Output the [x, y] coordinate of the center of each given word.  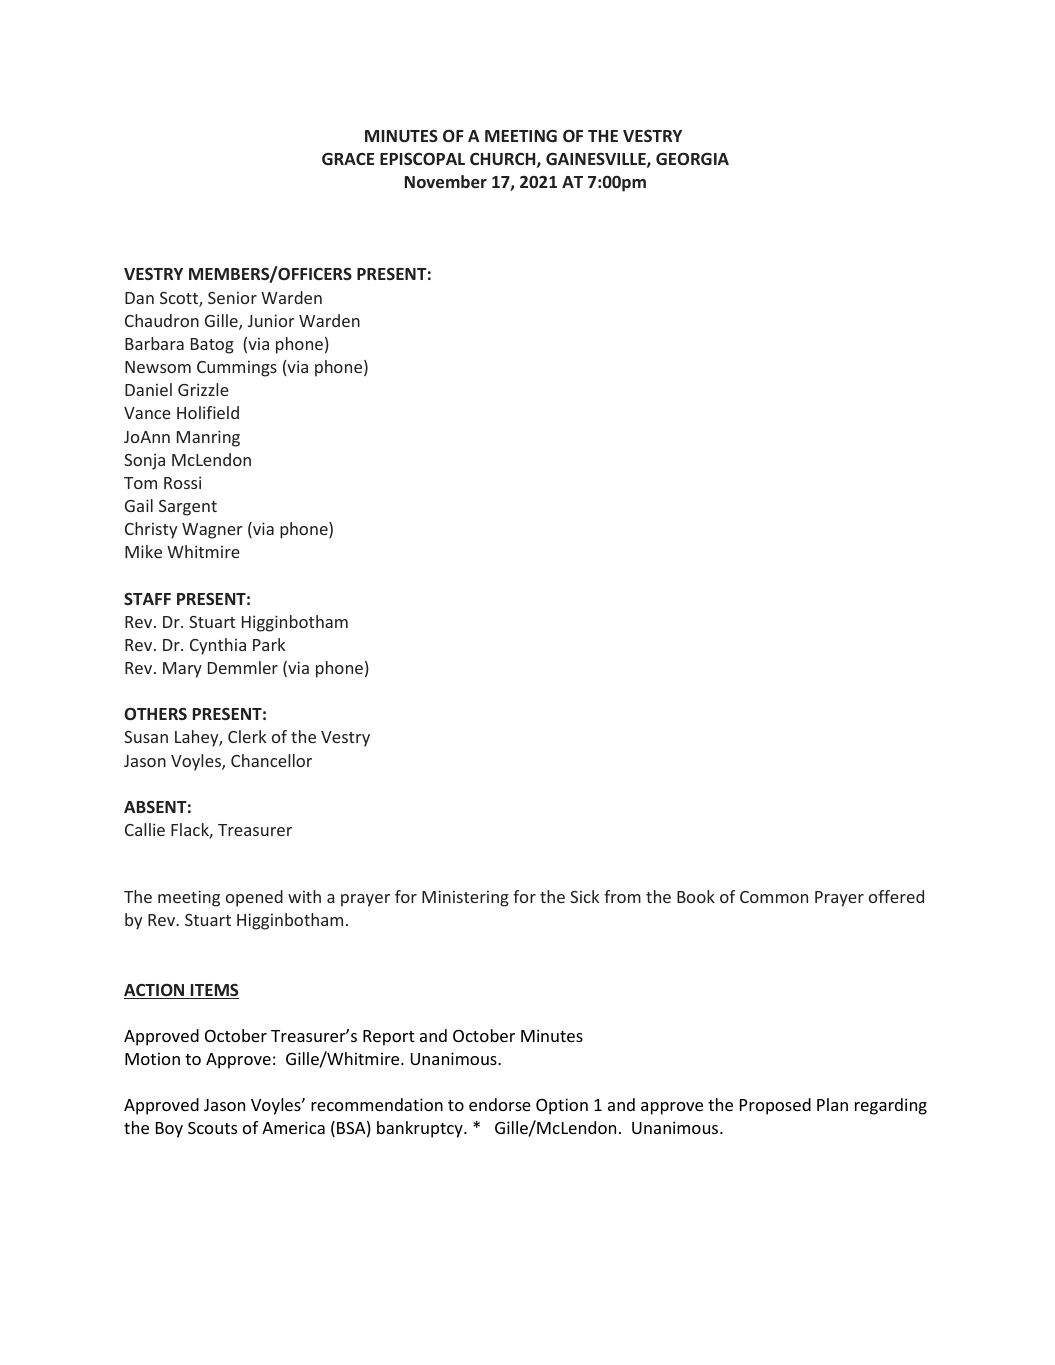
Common [774, 897]
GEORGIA [692, 159]
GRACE [348, 159]
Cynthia [218, 646]
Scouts [212, 1128]
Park [269, 644]
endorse [500, 1104]
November [446, 181]
